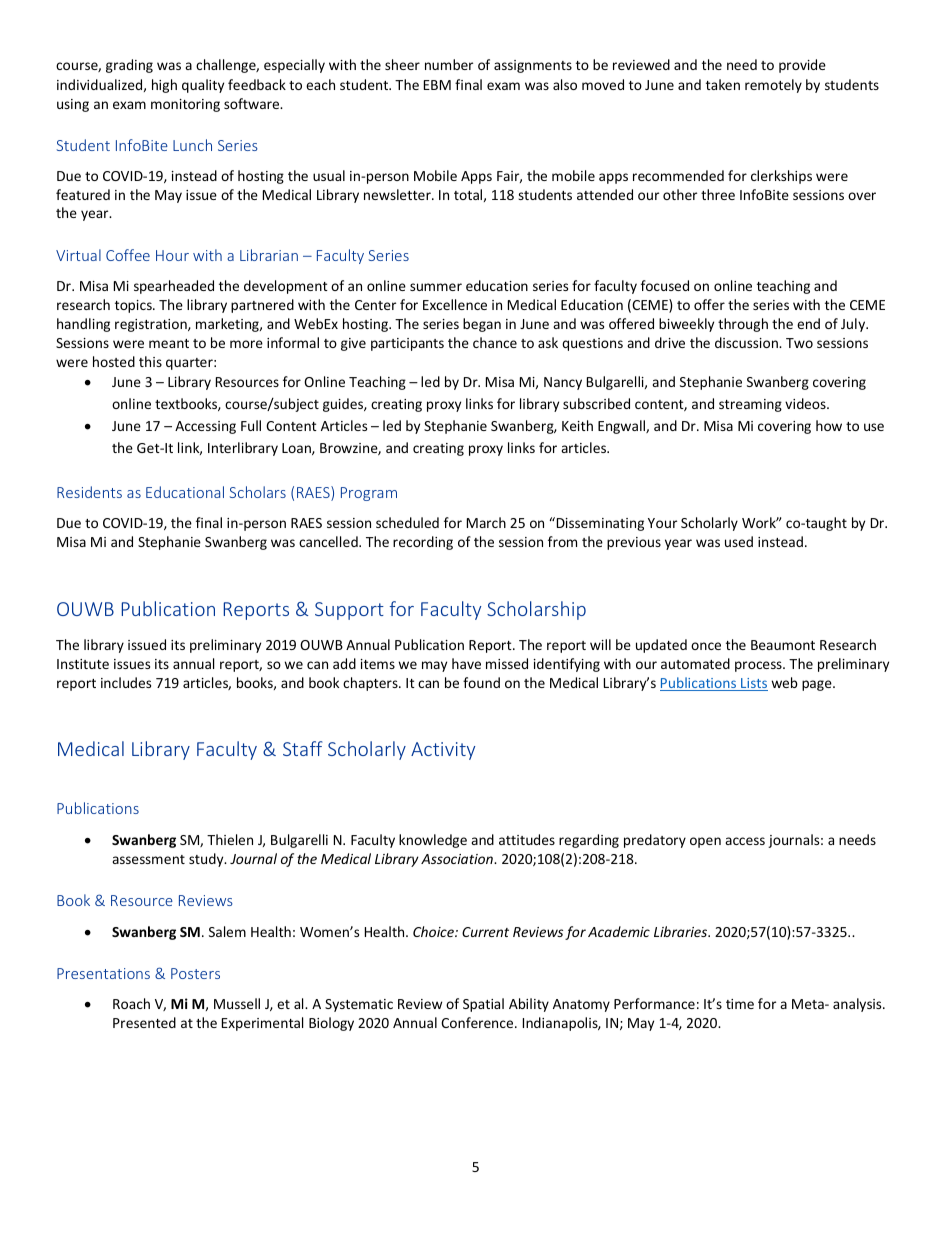 The height and width of the screenshot is (1233, 952). What do you see at coordinates (662, 523) in the screenshot?
I see `Your` at bounding box center [662, 523].
